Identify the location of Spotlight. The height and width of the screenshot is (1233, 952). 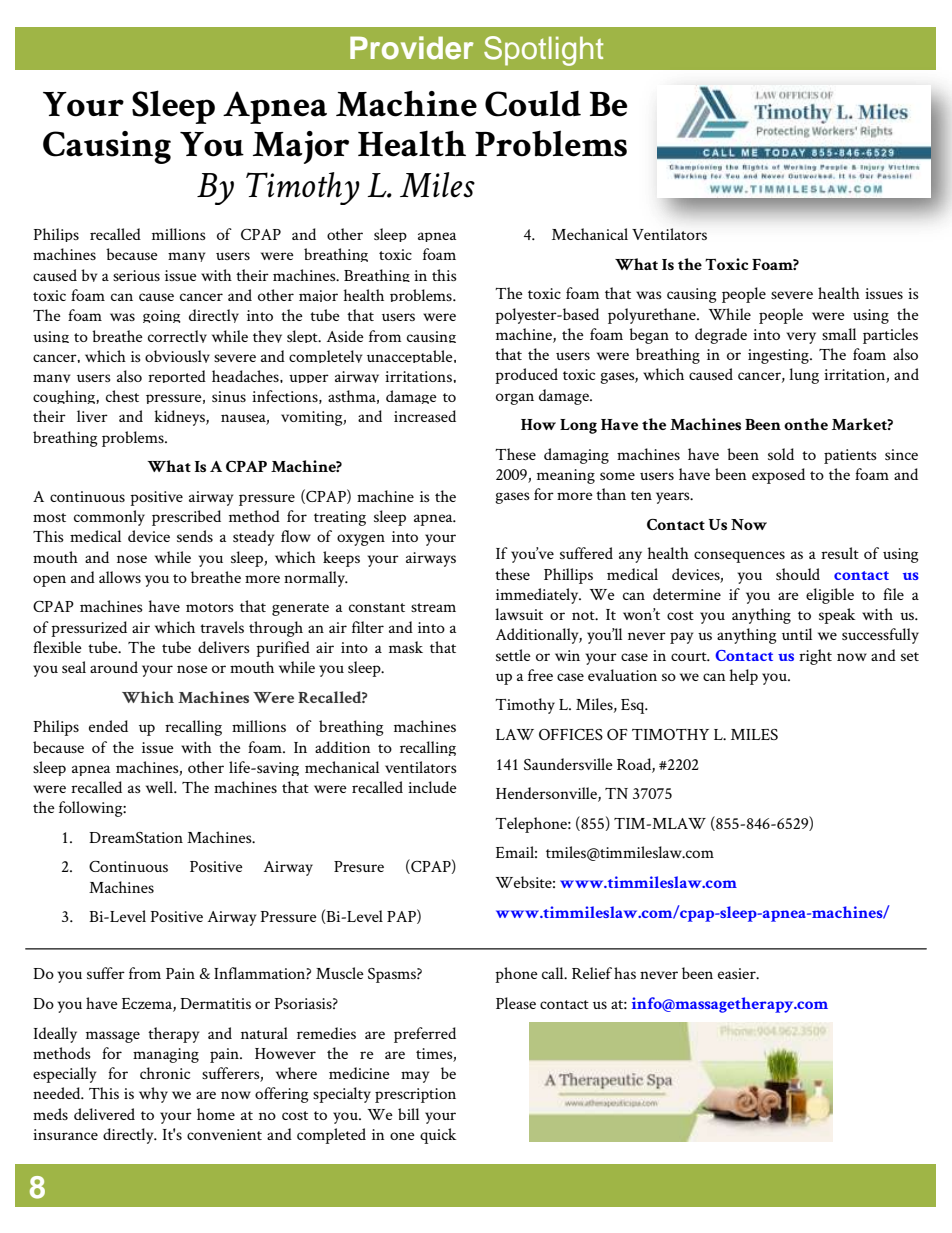
(543, 51).
